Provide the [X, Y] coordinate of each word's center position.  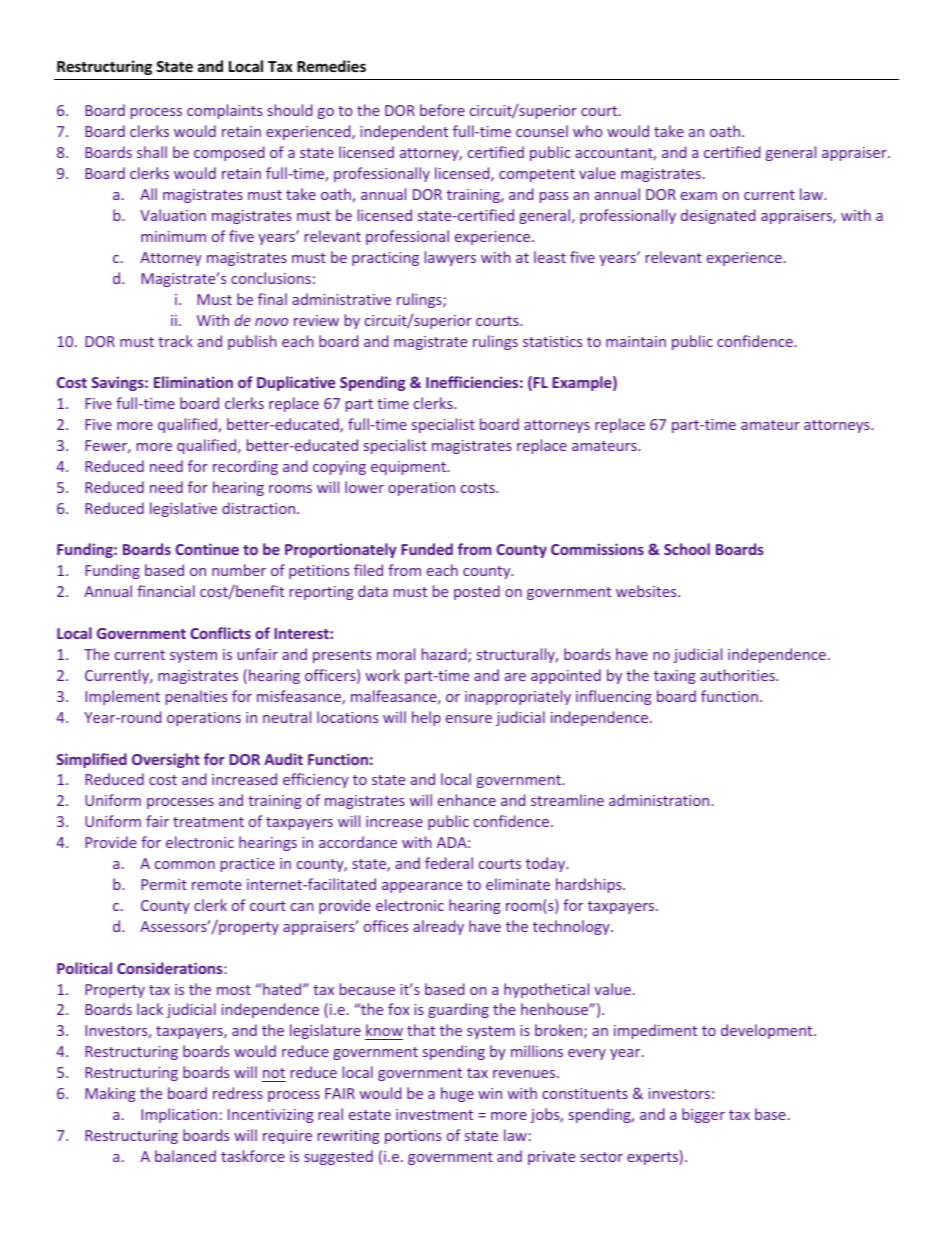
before [442, 110]
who [587, 131]
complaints [224, 111]
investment [434, 1114]
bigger [703, 1115]
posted [477, 592]
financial [166, 591]
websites [647, 591]
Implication [179, 1115]
